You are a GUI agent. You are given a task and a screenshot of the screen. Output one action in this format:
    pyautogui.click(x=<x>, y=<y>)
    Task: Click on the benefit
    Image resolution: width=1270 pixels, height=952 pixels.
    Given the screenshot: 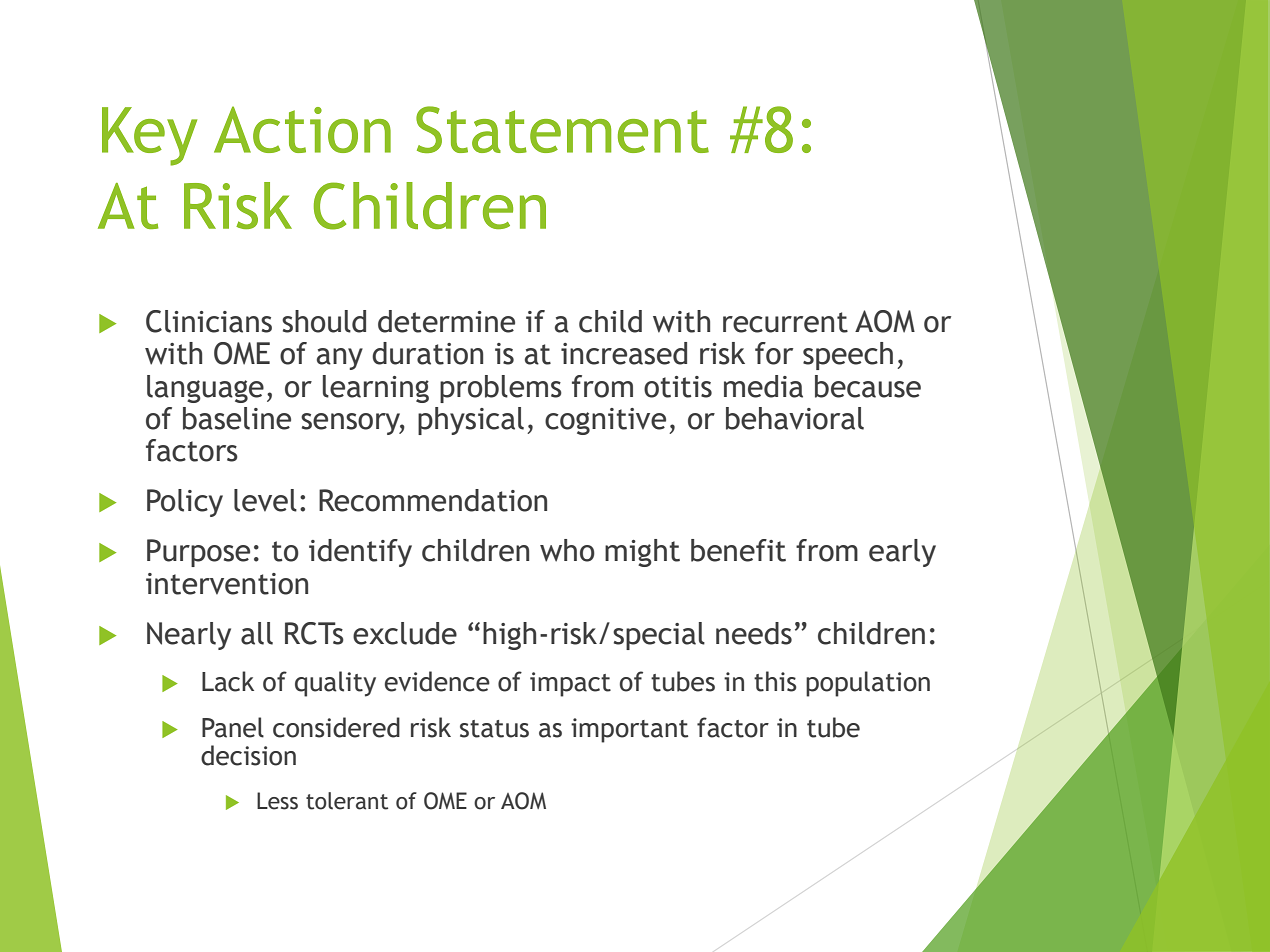 What is the action you would take?
    pyautogui.click(x=738, y=550)
